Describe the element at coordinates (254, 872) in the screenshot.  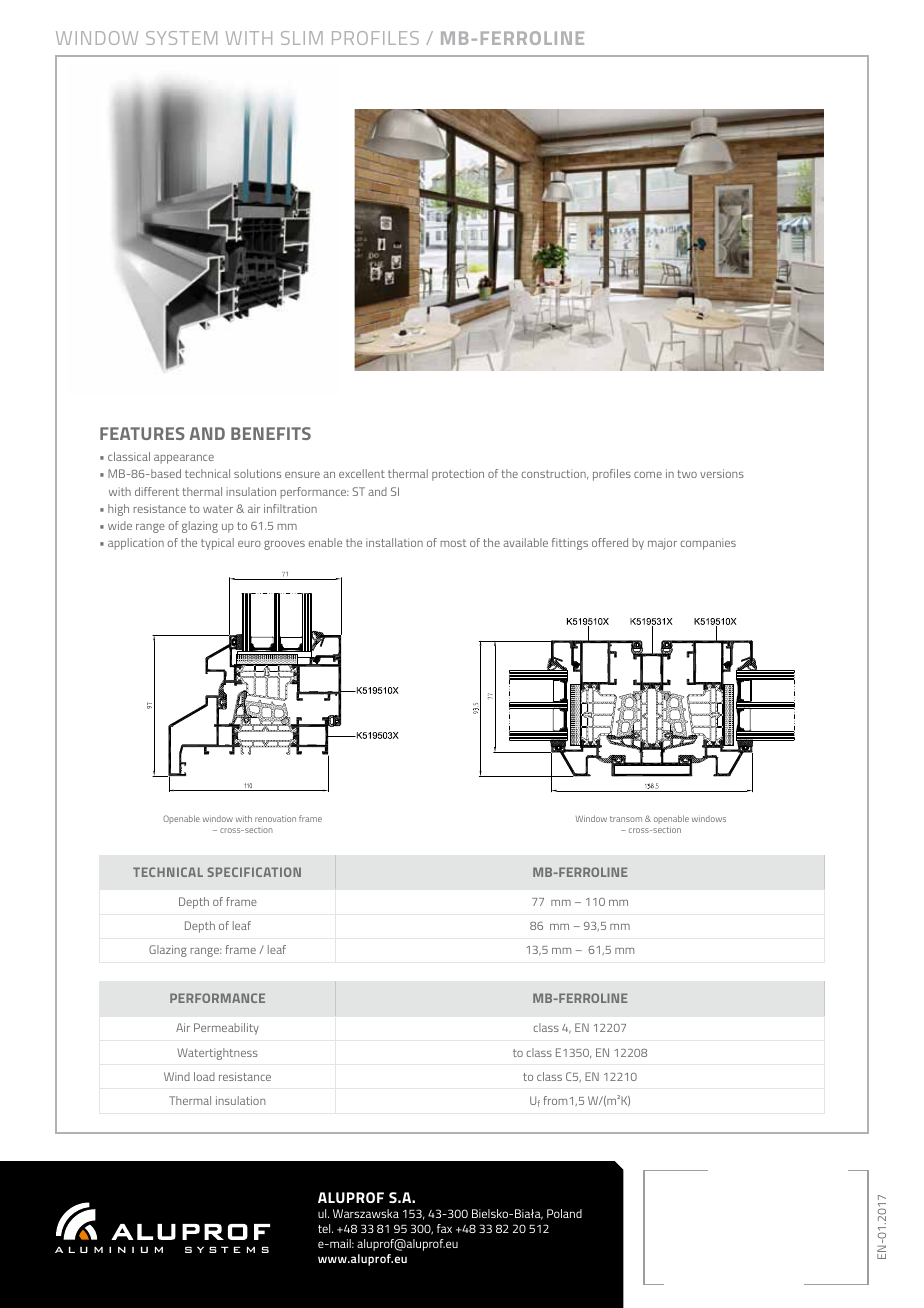
I see `SPECIFICATION` at that location.
